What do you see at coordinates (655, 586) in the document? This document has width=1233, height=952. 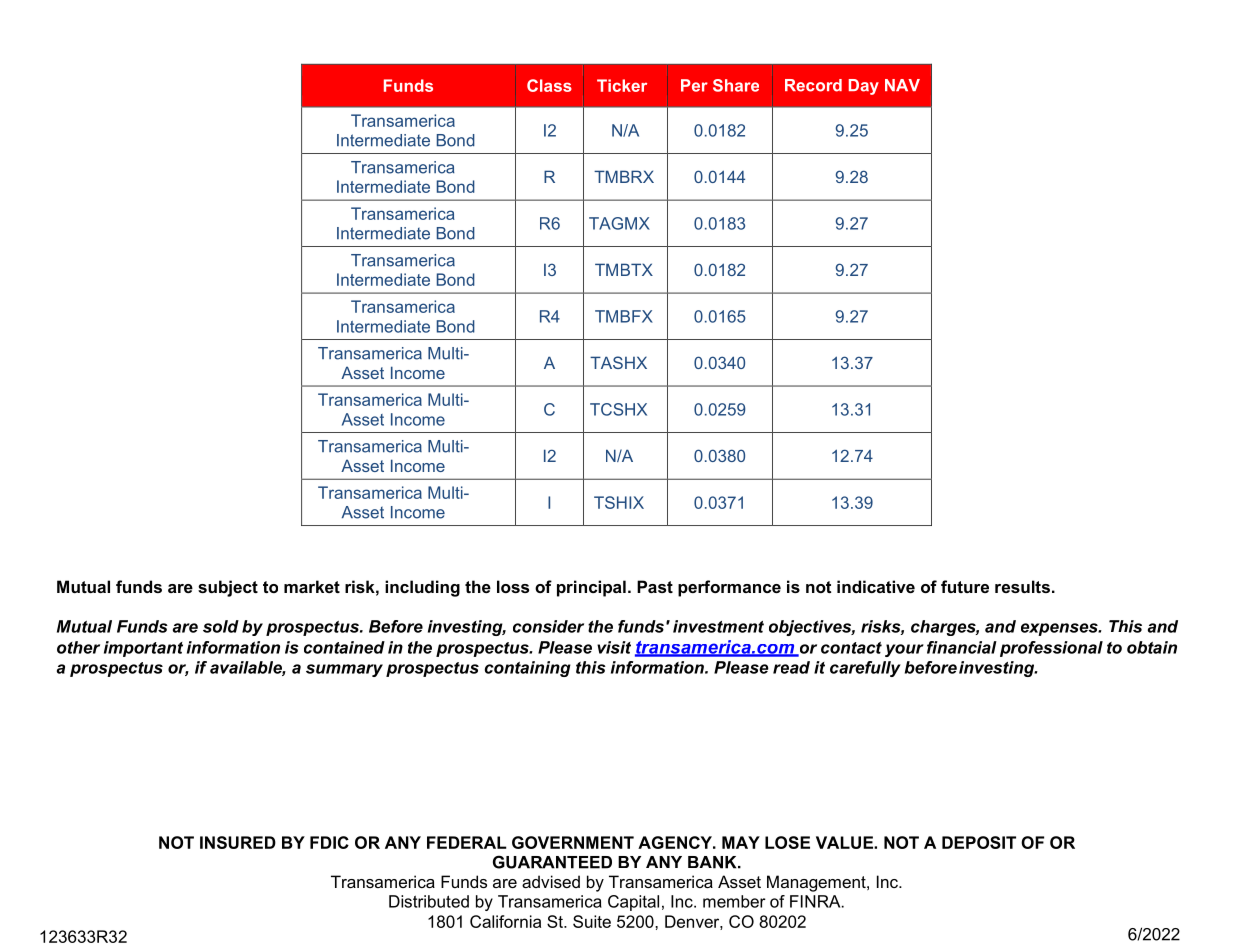 I see `Past` at bounding box center [655, 586].
